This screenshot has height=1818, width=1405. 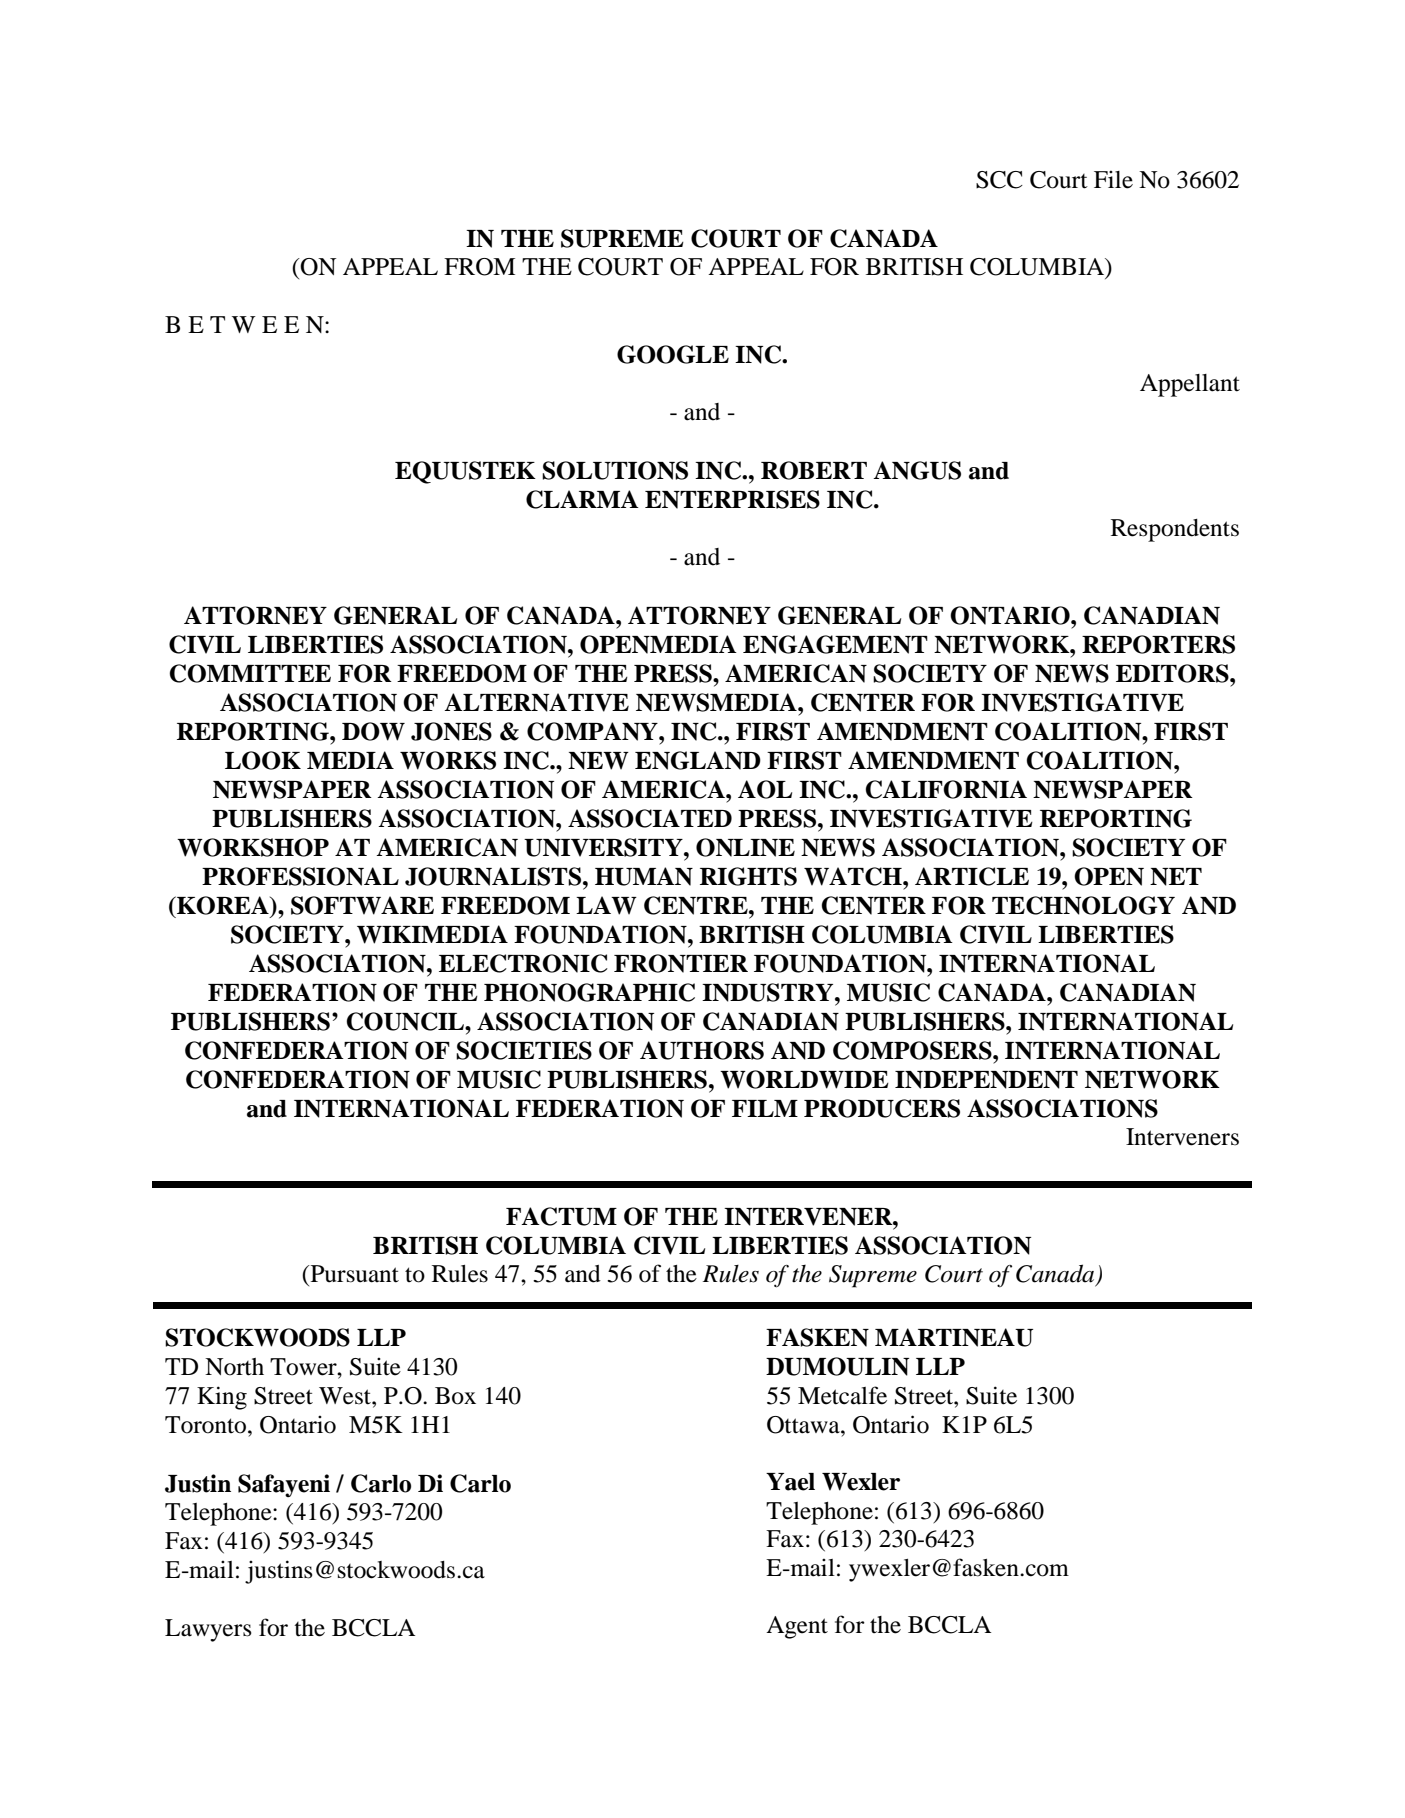 What do you see at coordinates (362, 905) in the screenshot?
I see `SOFTWARE` at bounding box center [362, 905].
